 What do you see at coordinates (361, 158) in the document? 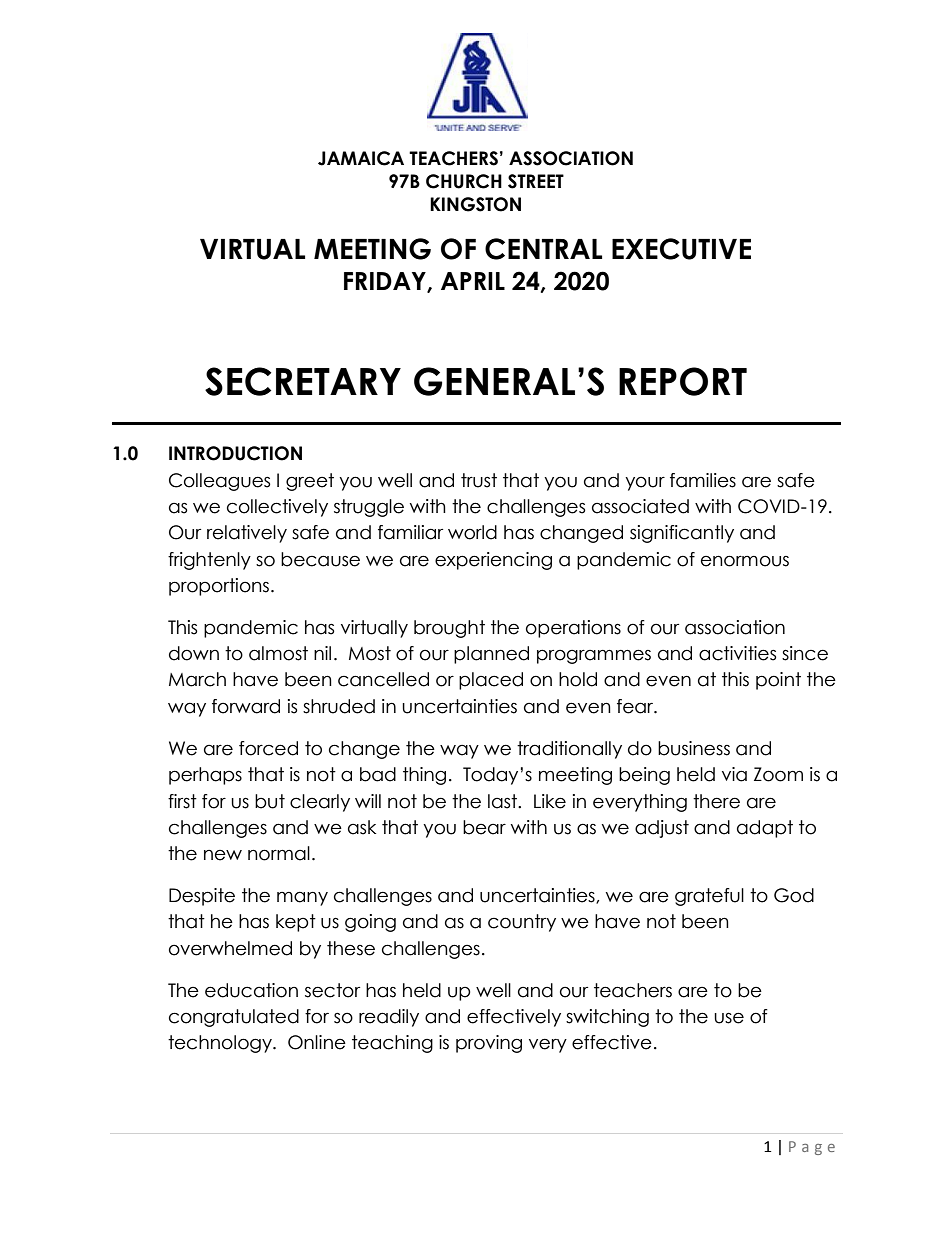
I see `JAMAICA` at bounding box center [361, 158].
